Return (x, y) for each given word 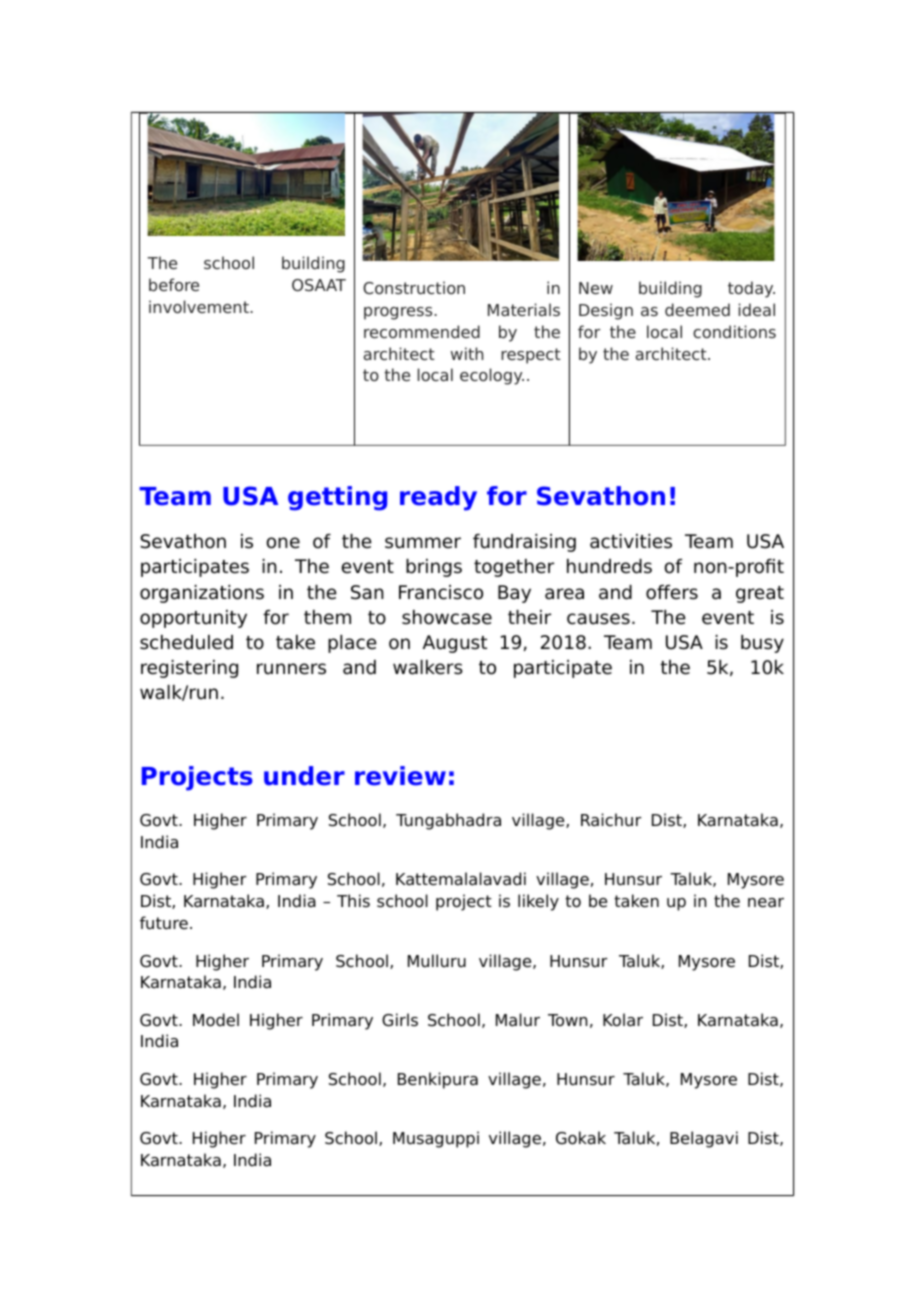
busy (762, 644)
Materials (524, 309)
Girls (400, 1020)
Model (216, 1020)
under (304, 776)
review (400, 776)
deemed (697, 309)
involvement (200, 306)
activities (631, 541)
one (283, 543)
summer (423, 543)
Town (568, 1020)
